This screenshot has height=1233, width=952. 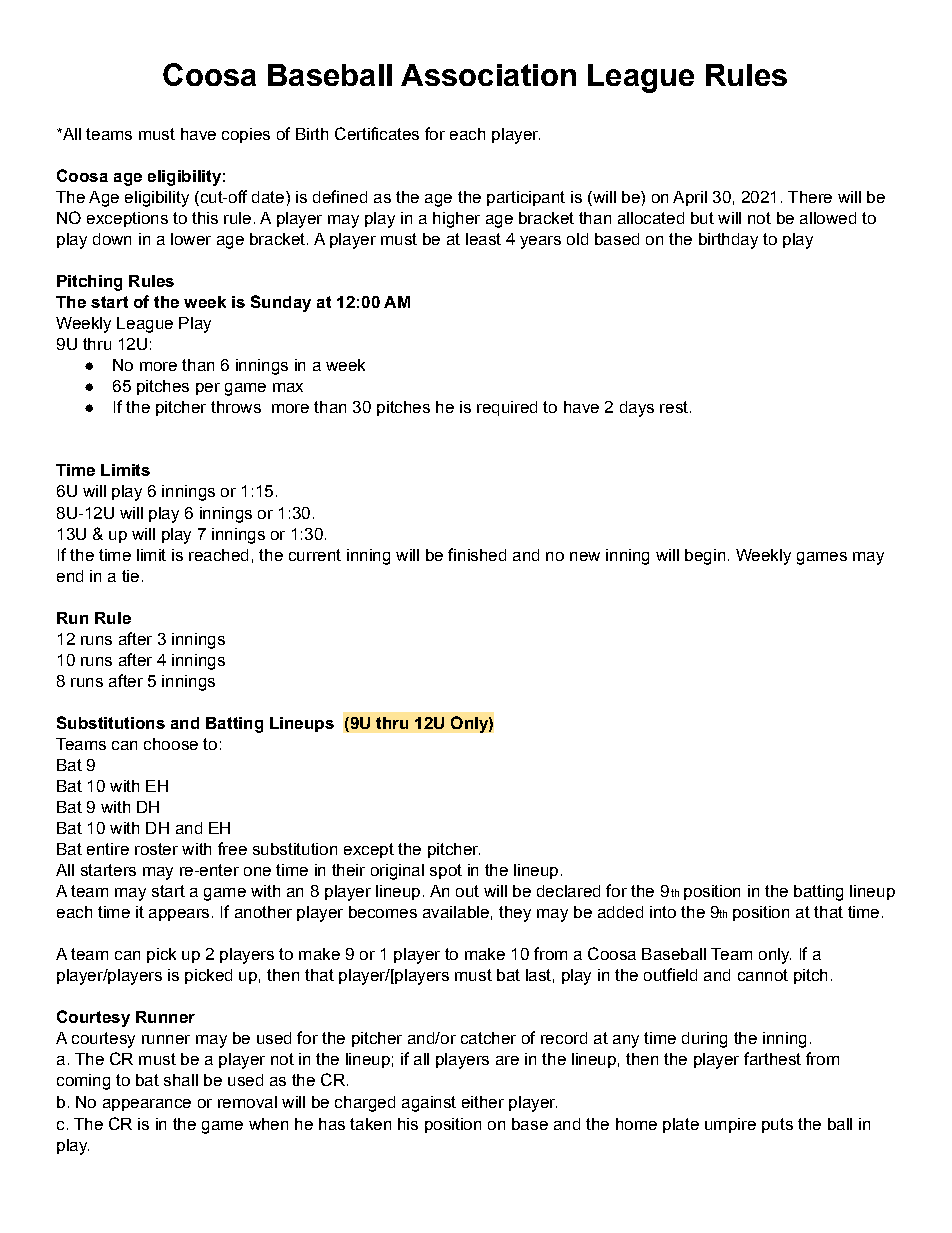 What do you see at coordinates (488, 75) in the screenshot?
I see `Association` at bounding box center [488, 75].
